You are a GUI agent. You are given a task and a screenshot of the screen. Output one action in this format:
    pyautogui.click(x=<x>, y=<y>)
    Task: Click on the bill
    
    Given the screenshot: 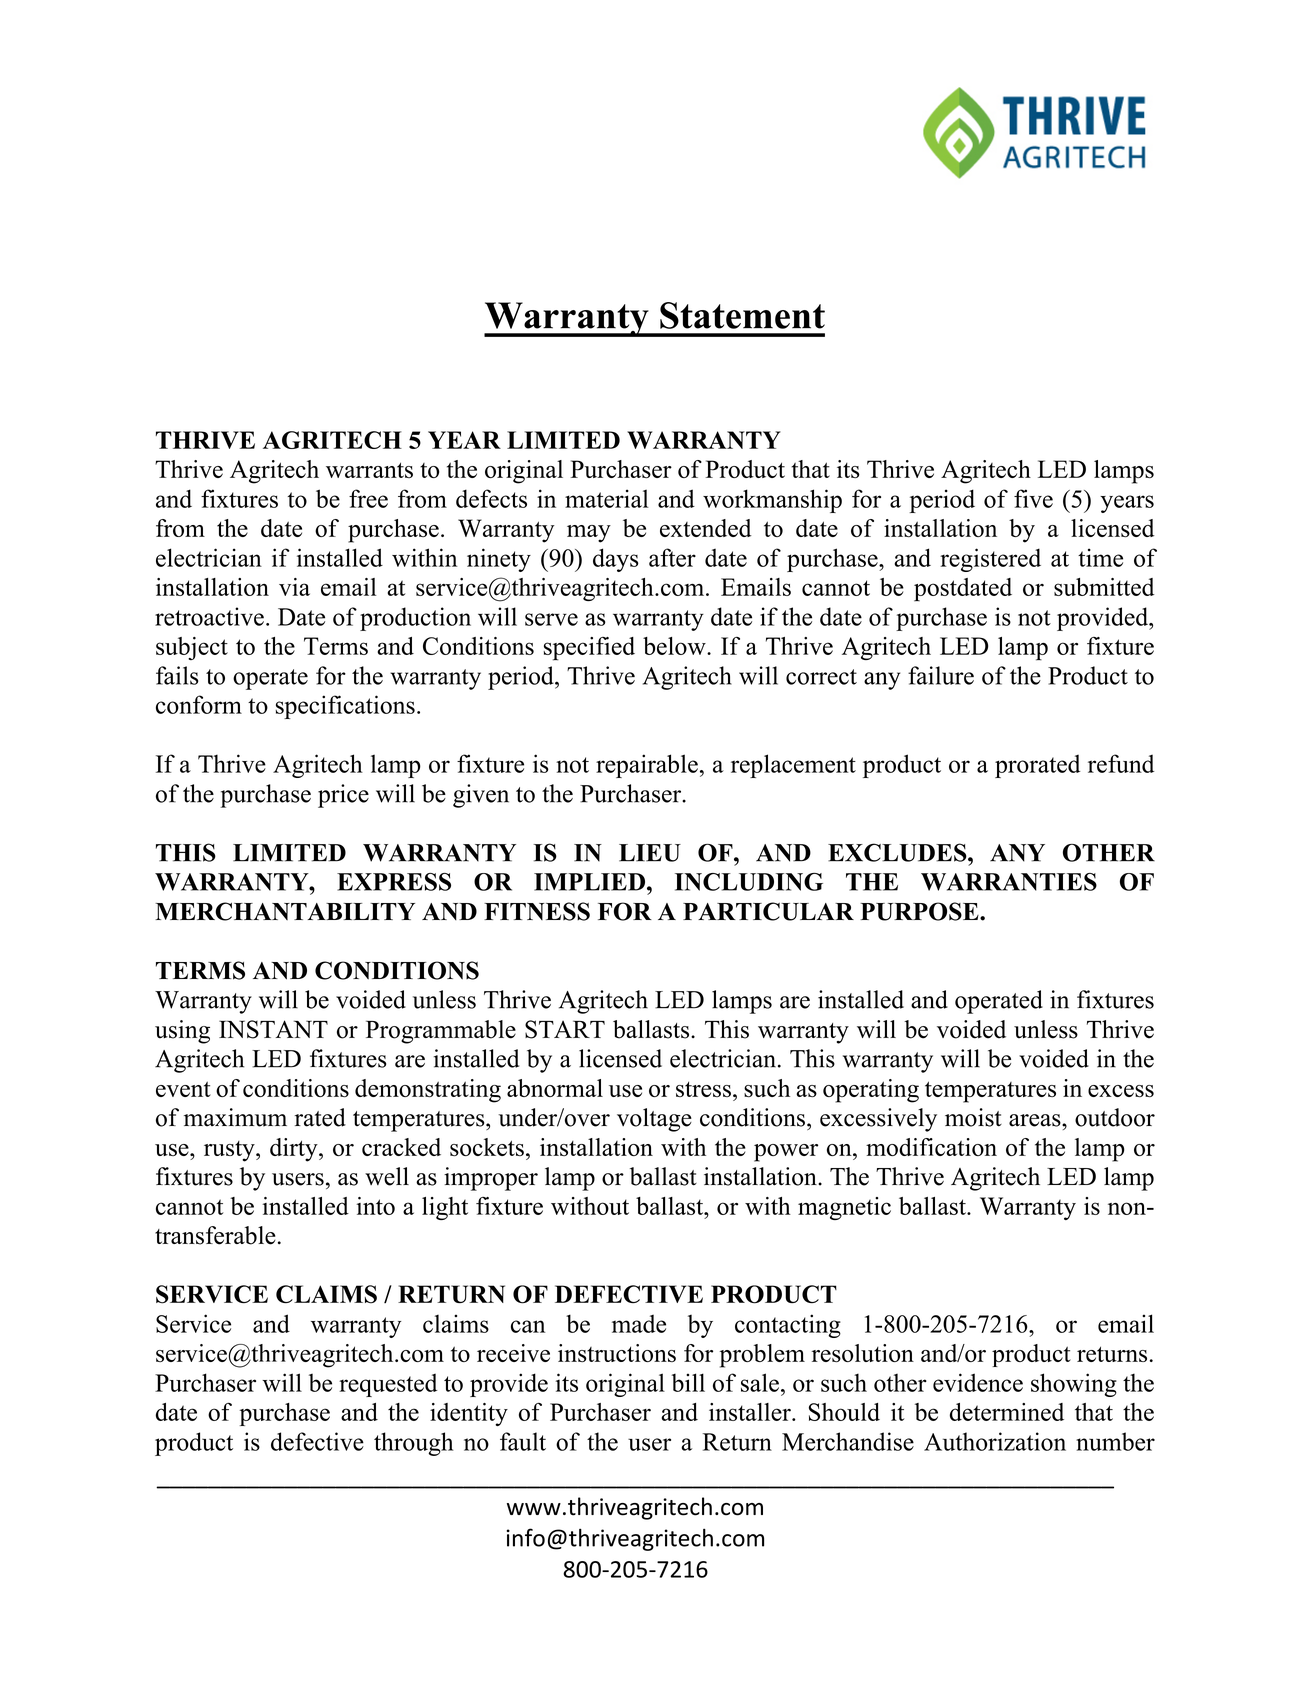 What is the action you would take?
    pyautogui.click(x=688, y=1382)
